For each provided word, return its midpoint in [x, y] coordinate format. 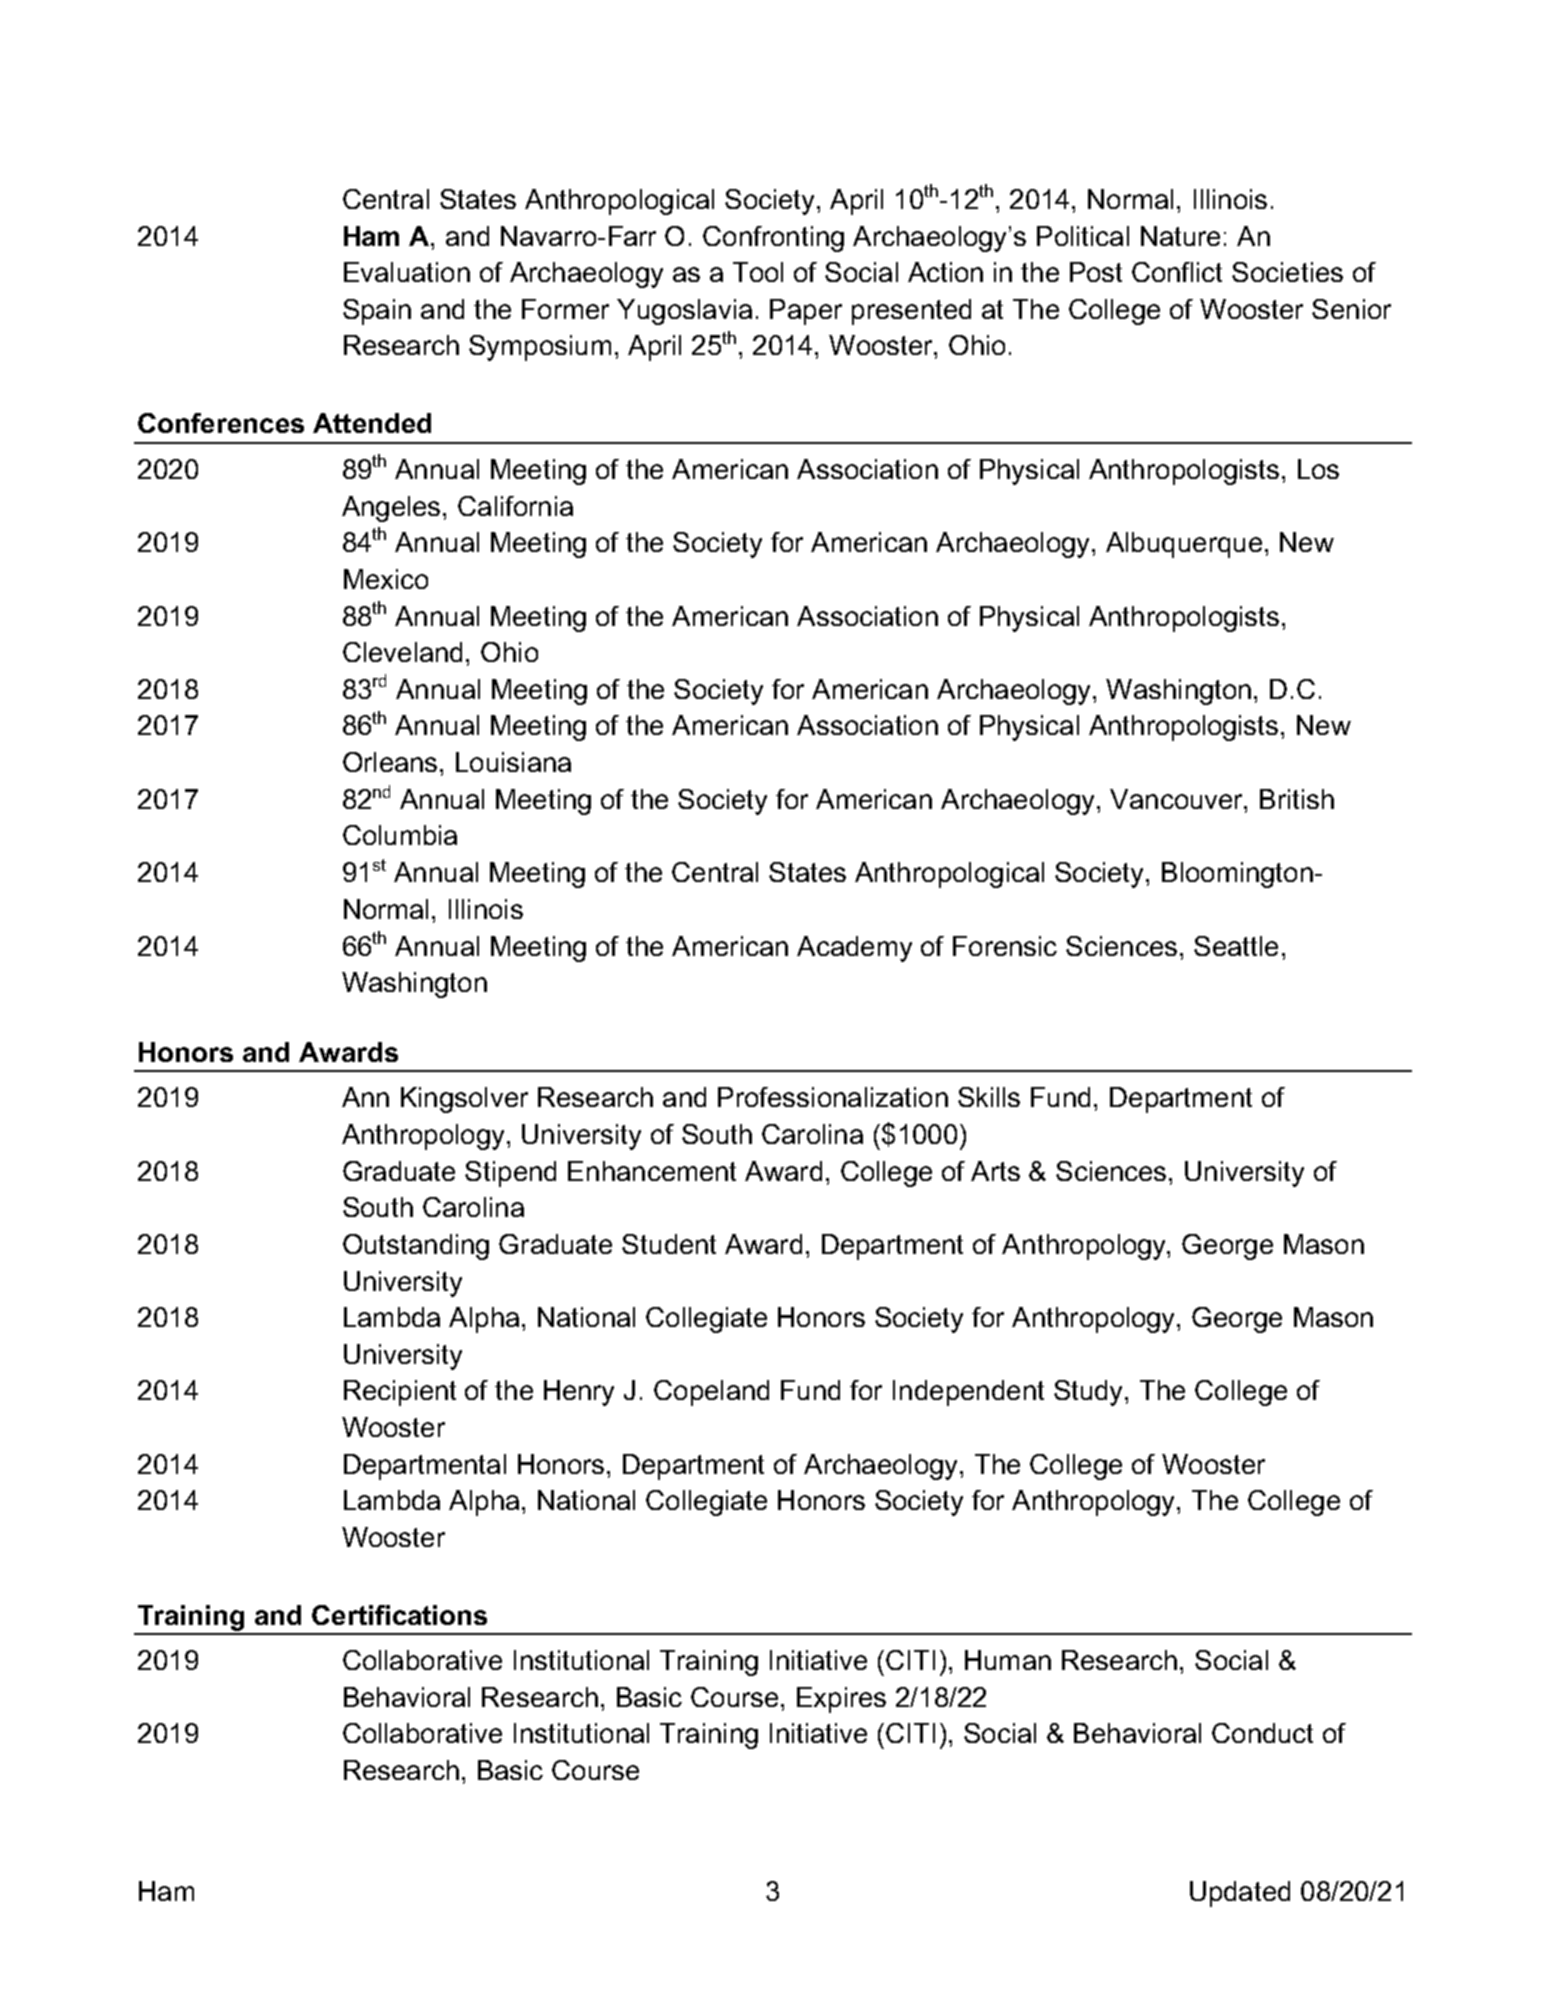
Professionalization [833, 1097]
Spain [377, 312]
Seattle [1236, 946]
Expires [841, 1700]
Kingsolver [464, 1100]
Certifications [399, 1615]
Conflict [1177, 272]
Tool [758, 272]
